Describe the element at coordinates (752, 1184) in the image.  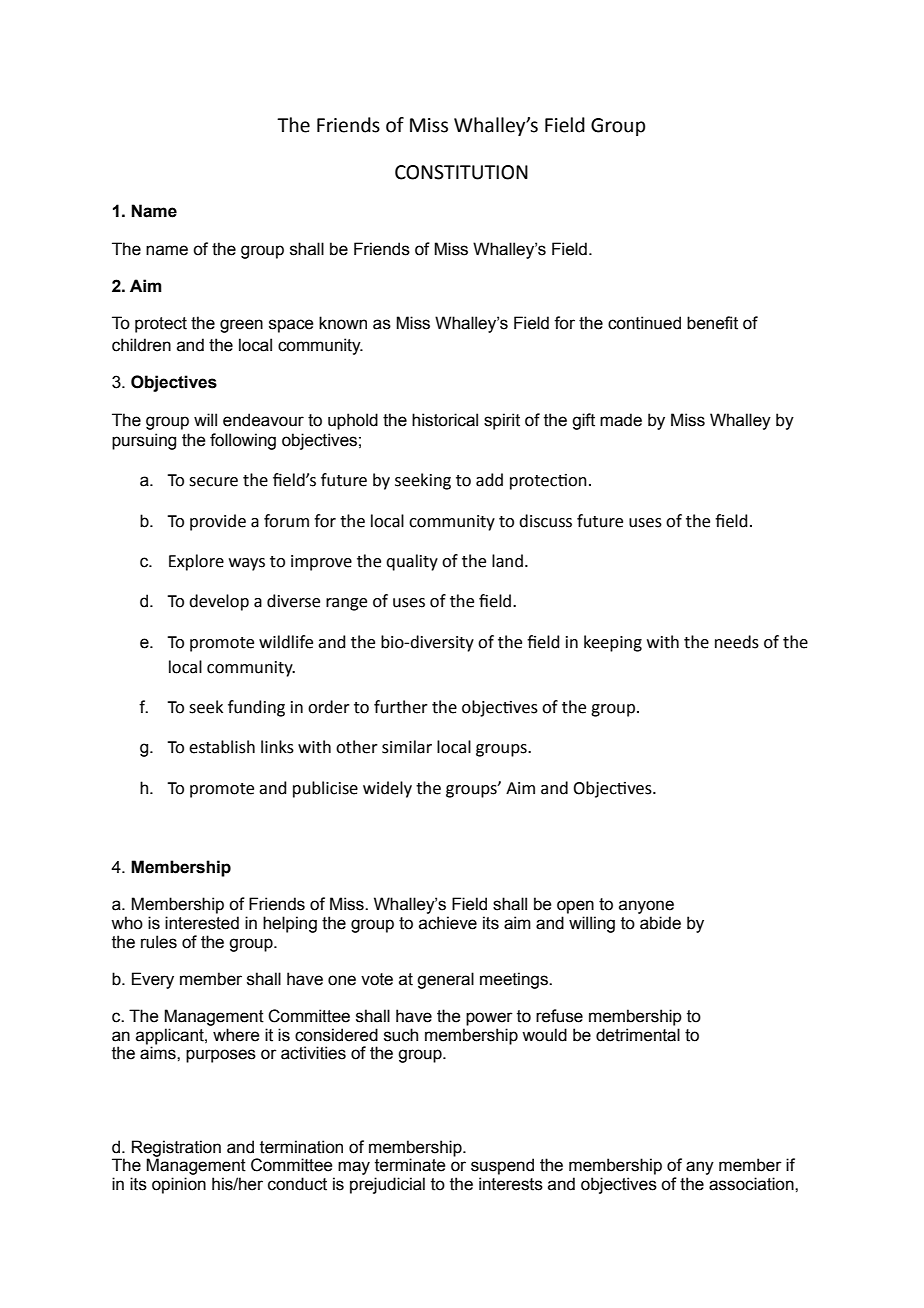
I see `association` at that location.
